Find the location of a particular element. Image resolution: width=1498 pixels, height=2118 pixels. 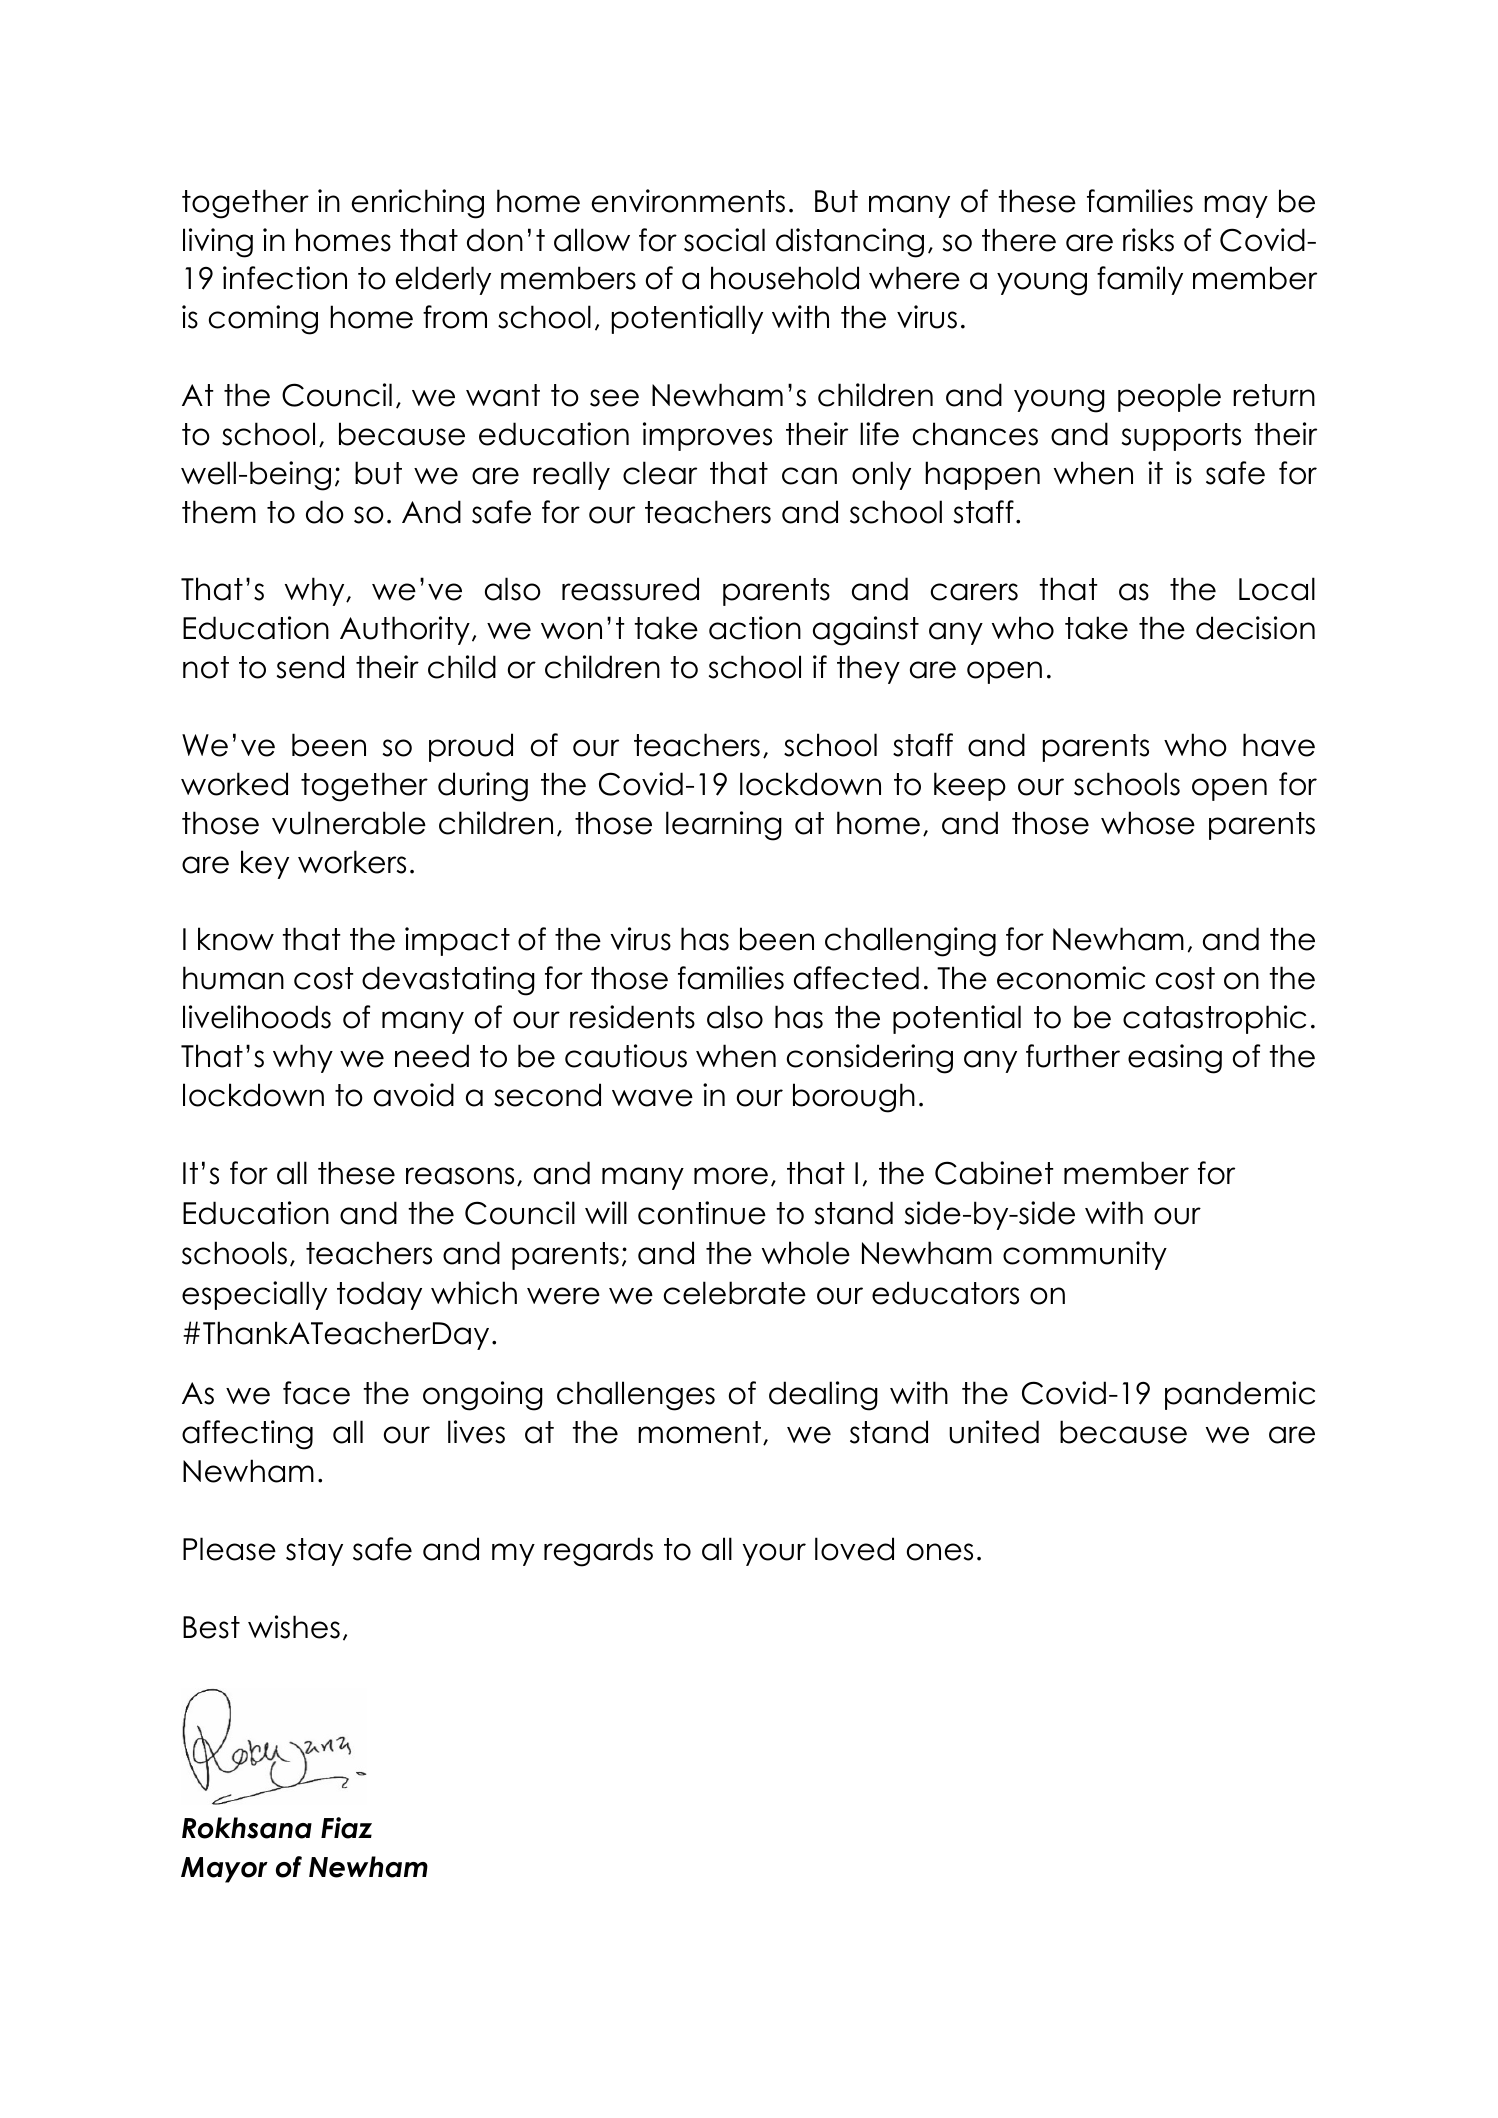

social is located at coordinates (724, 240).
